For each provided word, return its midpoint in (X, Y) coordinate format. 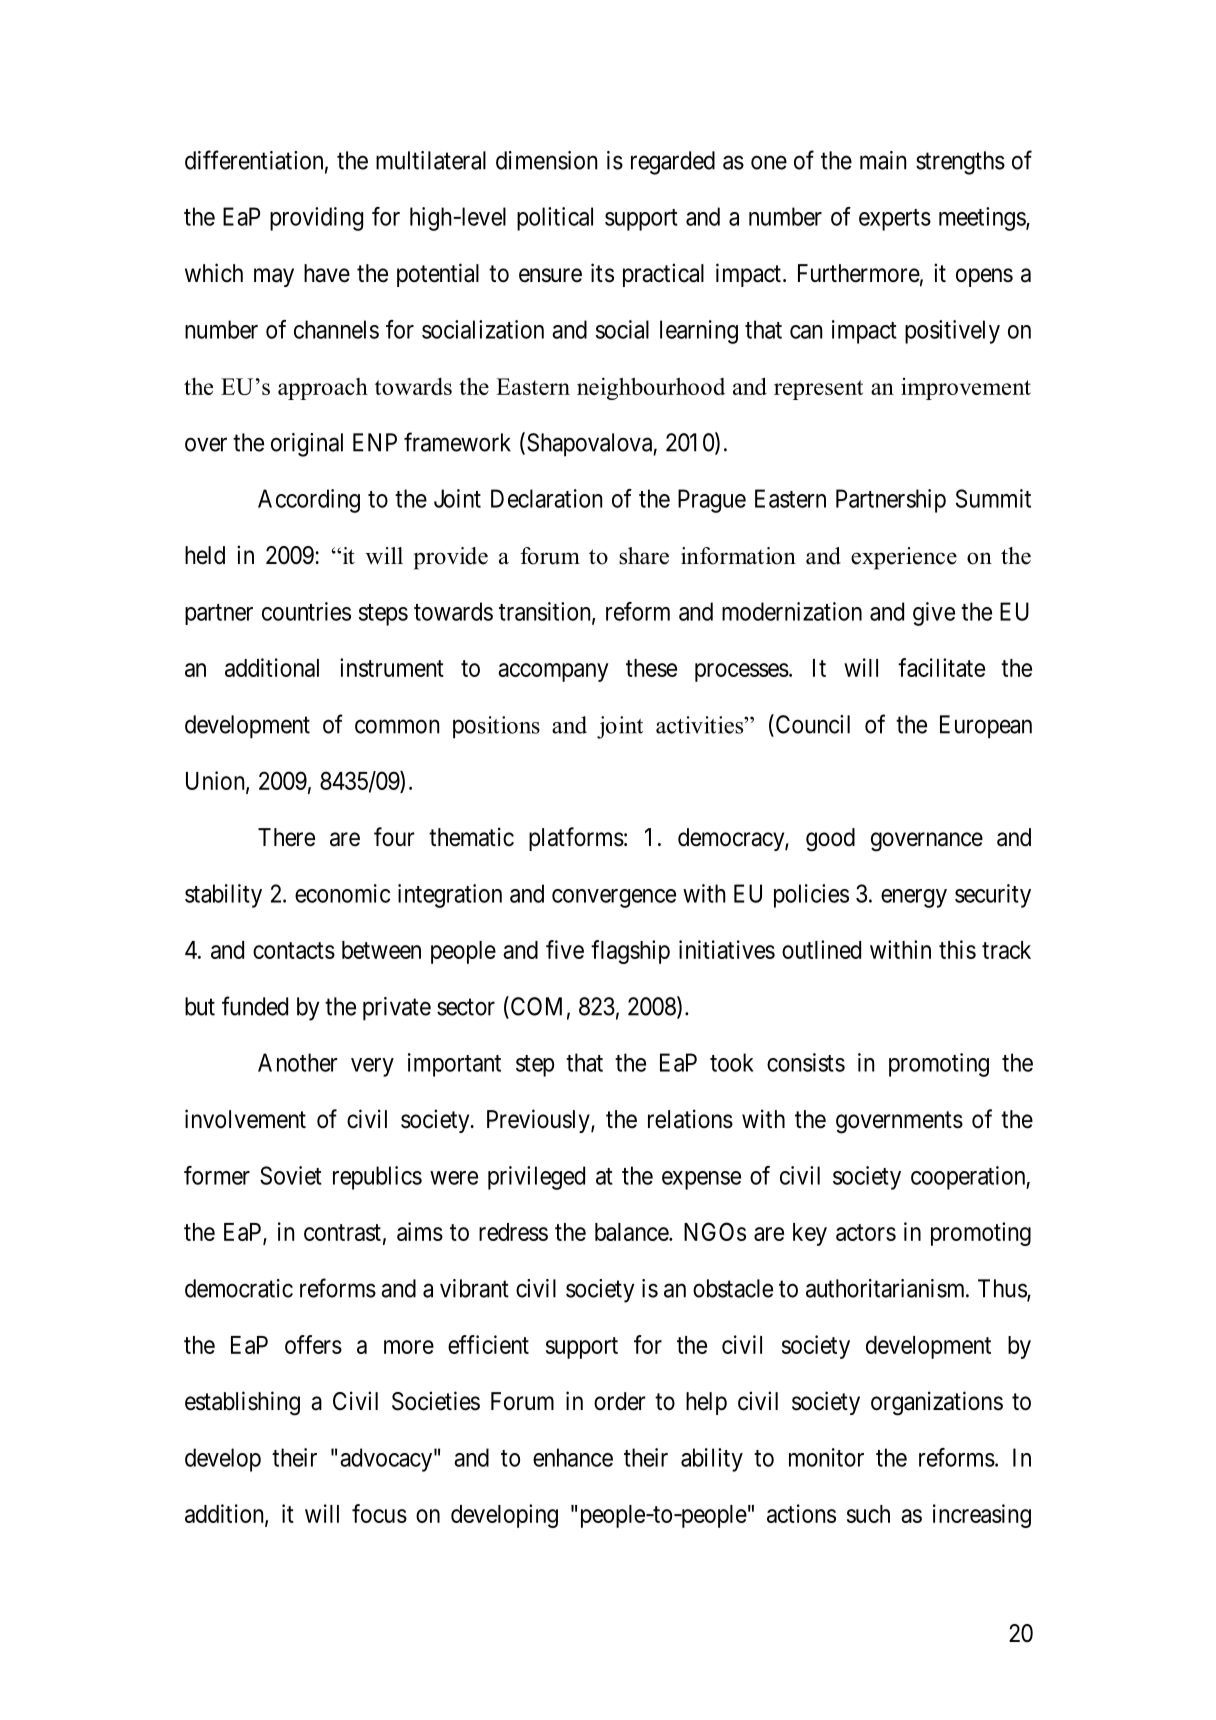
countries (306, 611)
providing (316, 219)
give (934, 614)
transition (546, 612)
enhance (573, 1457)
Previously (539, 1121)
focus (379, 1513)
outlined (821, 949)
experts (895, 220)
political (555, 219)
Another (298, 1062)
